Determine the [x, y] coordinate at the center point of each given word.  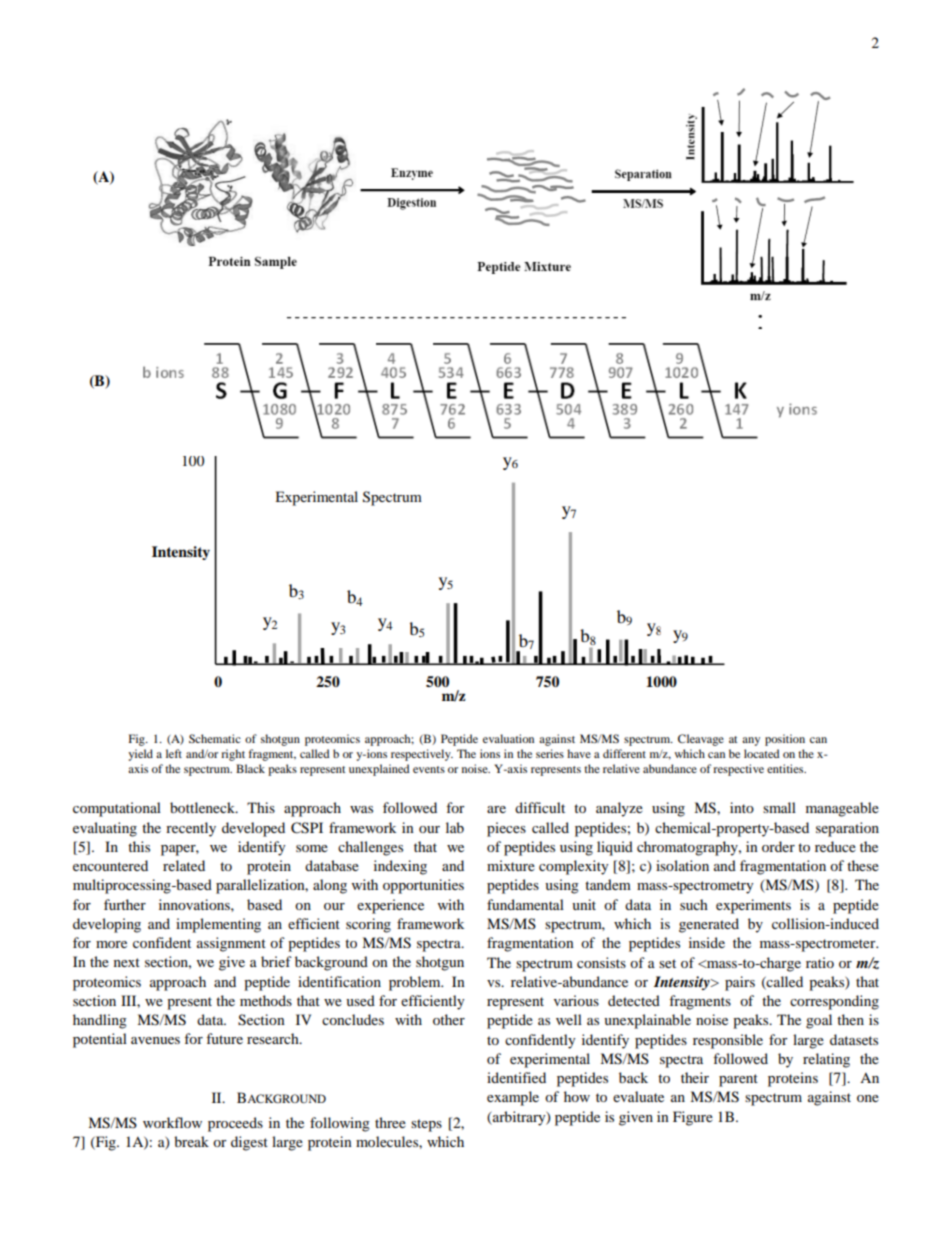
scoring [368, 925]
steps [426, 1125]
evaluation [508, 738]
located [762, 753]
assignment [231, 944]
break [191, 1141]
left [174, 753]
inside [707, 942]
